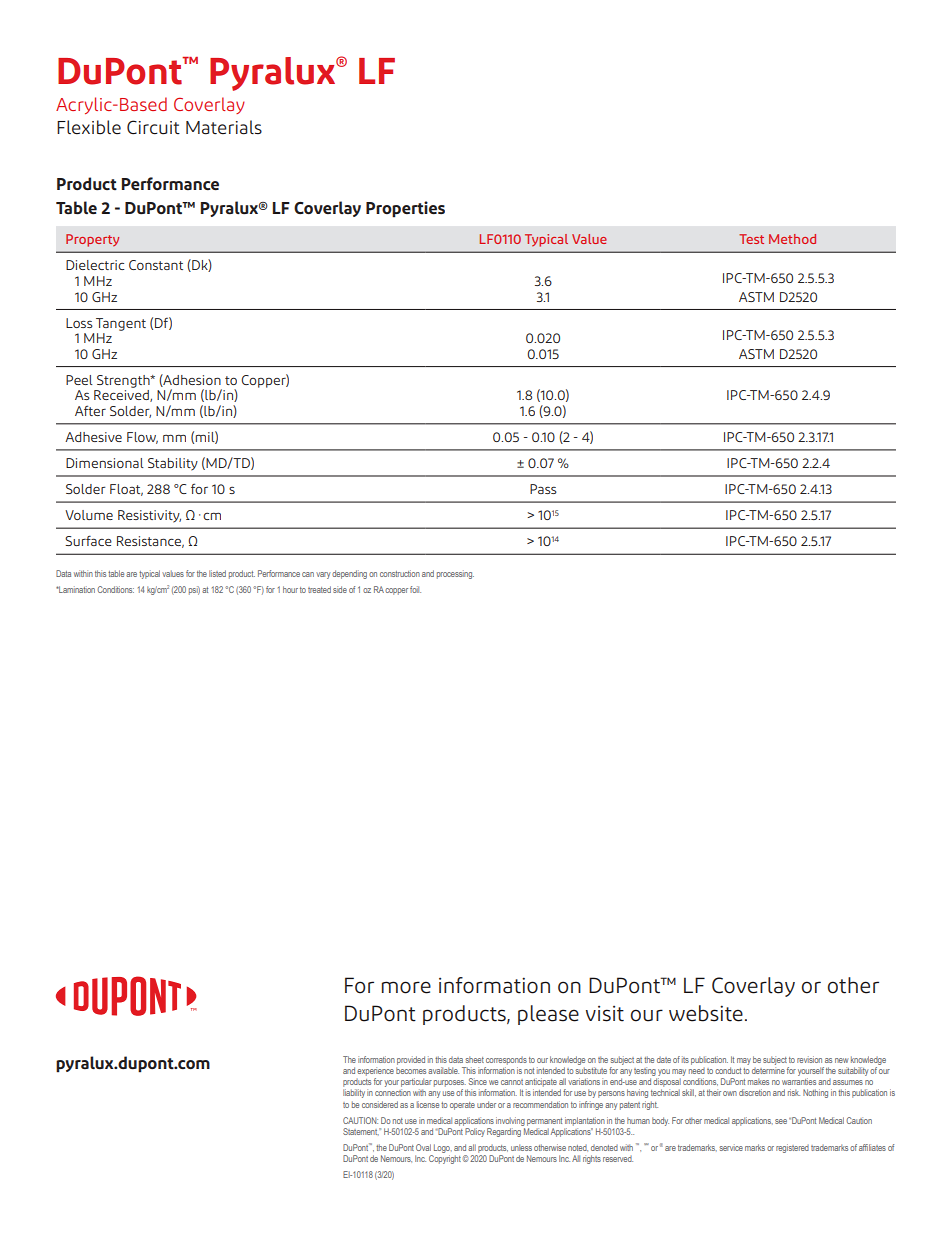 The height and width of the document is (1233, 952). What do you see at coordinates (548, 1015) in the document?
I see `please` at bounding box center [548, 1015].
